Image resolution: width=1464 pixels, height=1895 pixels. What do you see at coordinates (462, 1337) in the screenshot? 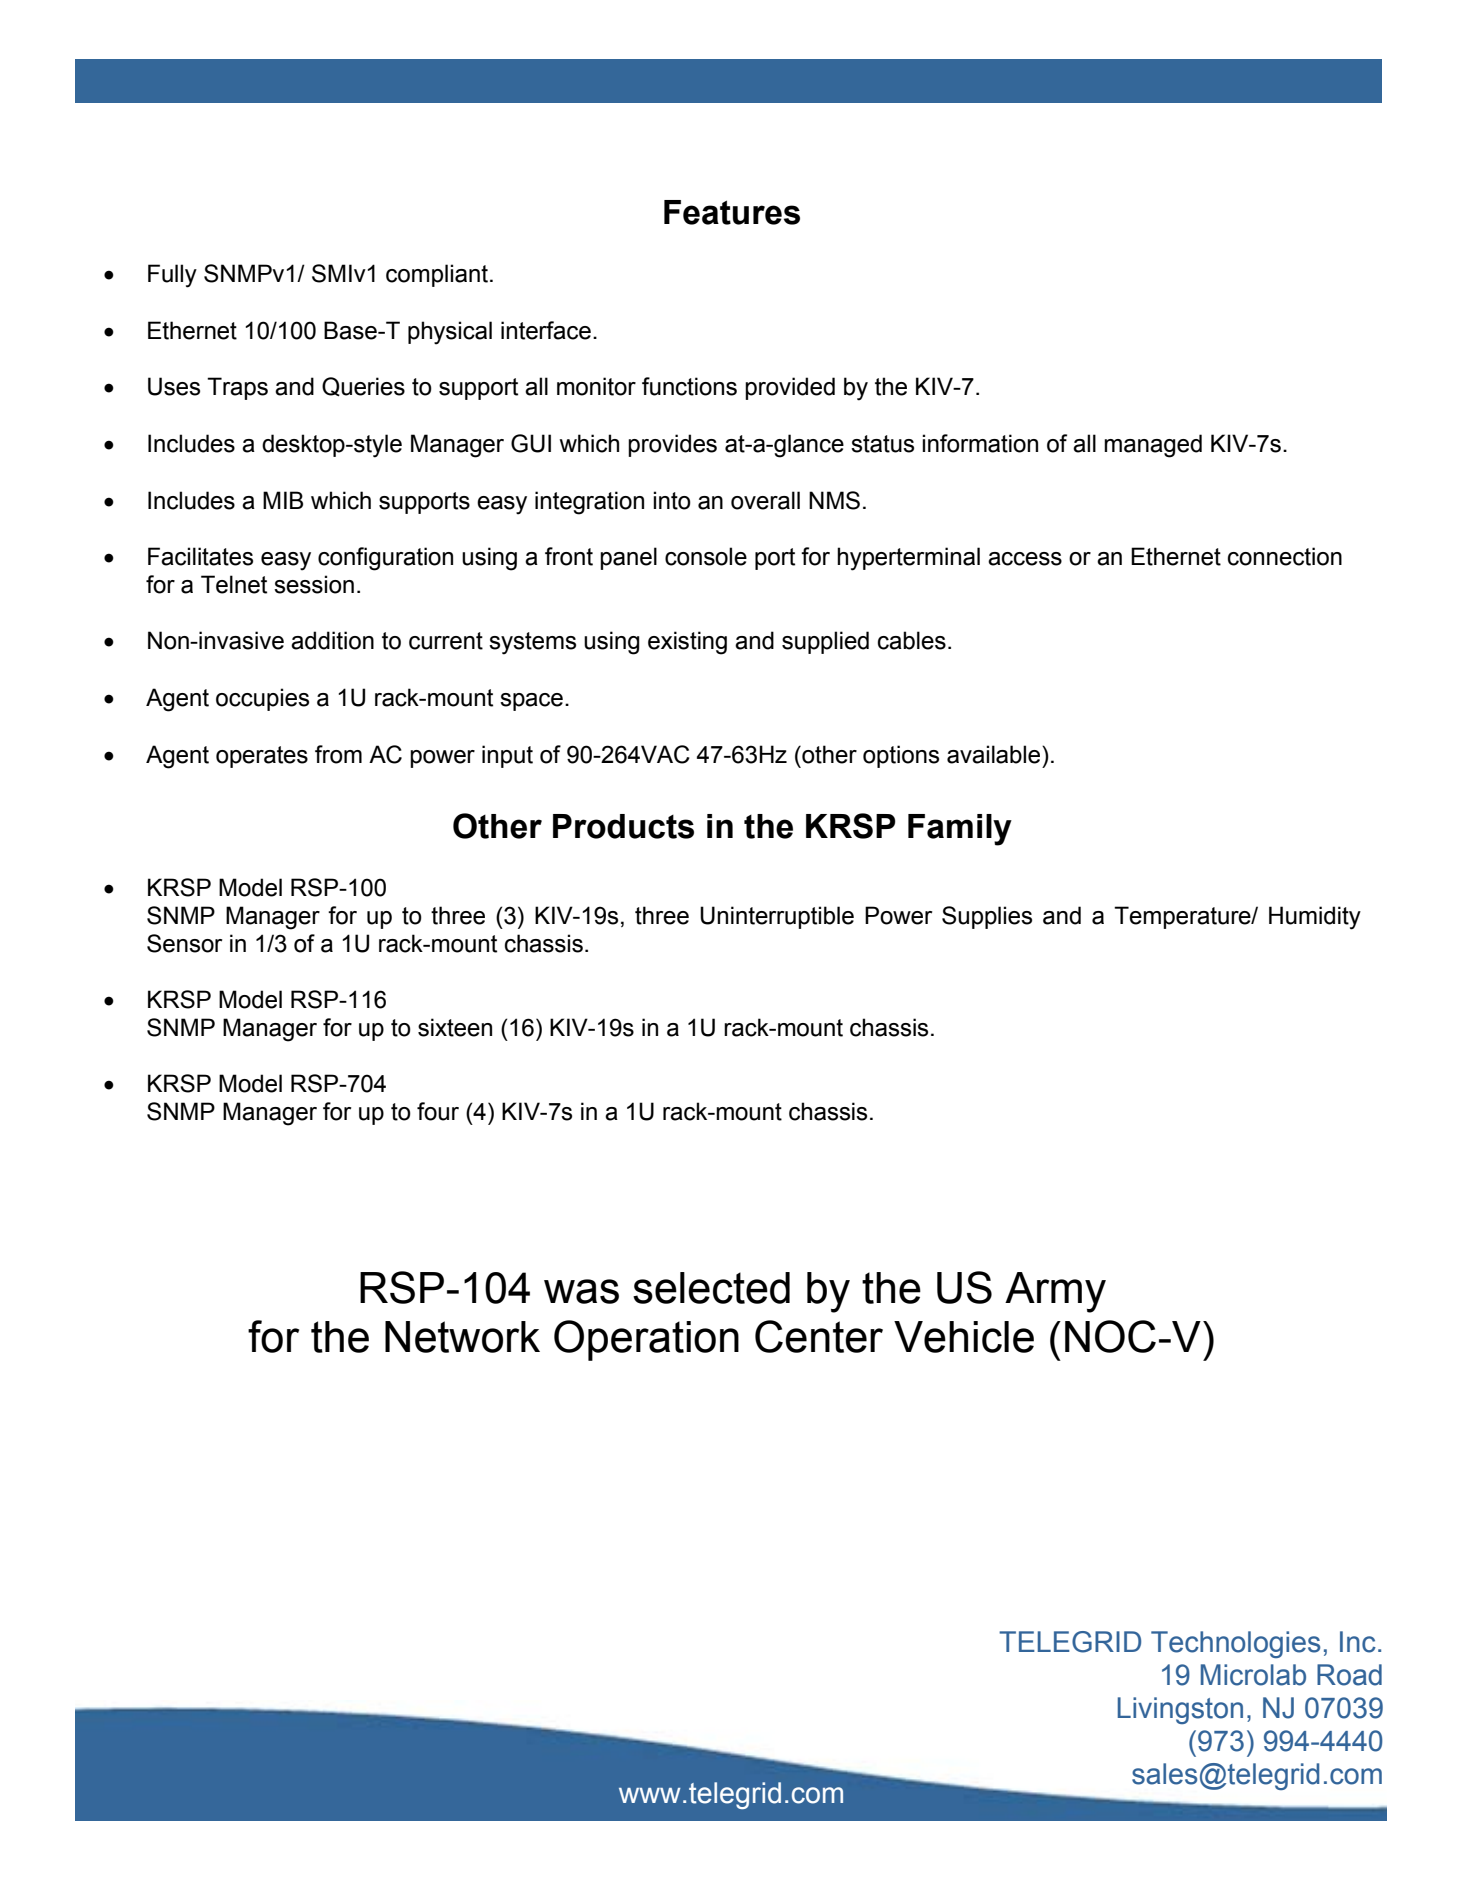
I see `Network` at bounding box center [462, 1337].
